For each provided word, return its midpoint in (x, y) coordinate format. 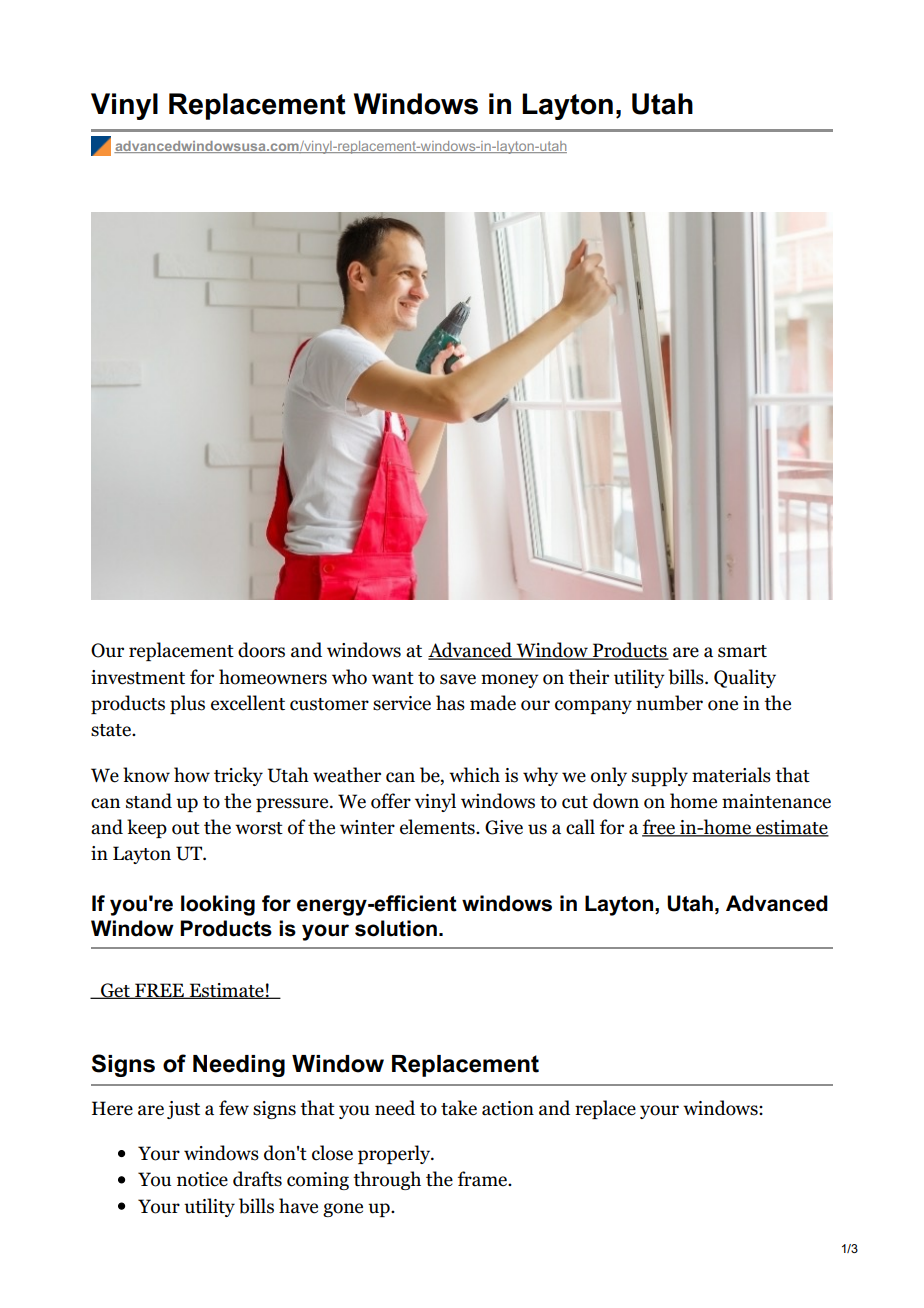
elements (438, 827)
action (508, 1108)
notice (202, 1179)
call (580, 827)
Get (115, 991)
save (458, 679)
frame (484, 1179)
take (459, 1108)
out (186, 828)
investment (138, 677)
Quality (745, 678)
